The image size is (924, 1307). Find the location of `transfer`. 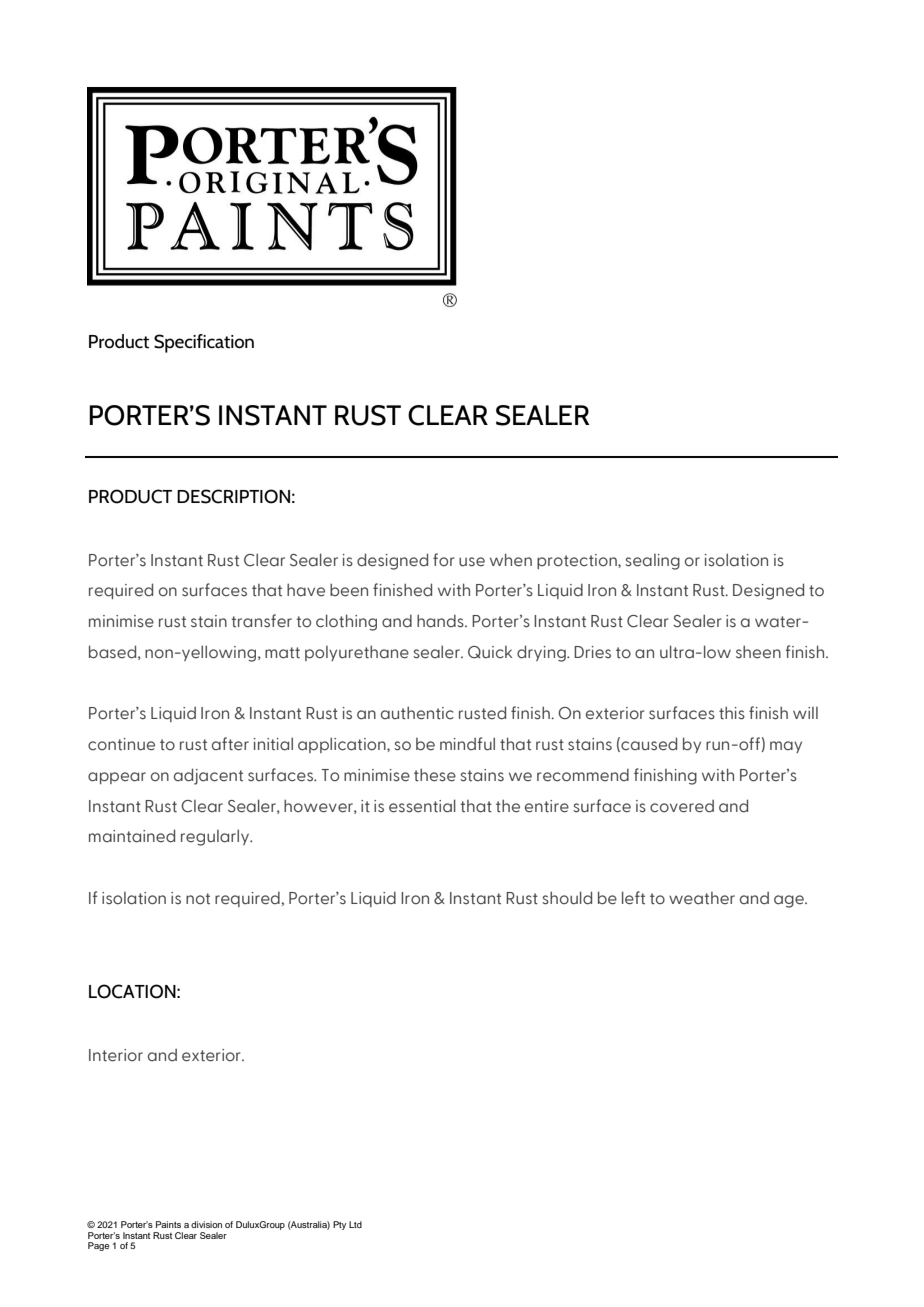

transfer is located at coordinates (262, 621).
